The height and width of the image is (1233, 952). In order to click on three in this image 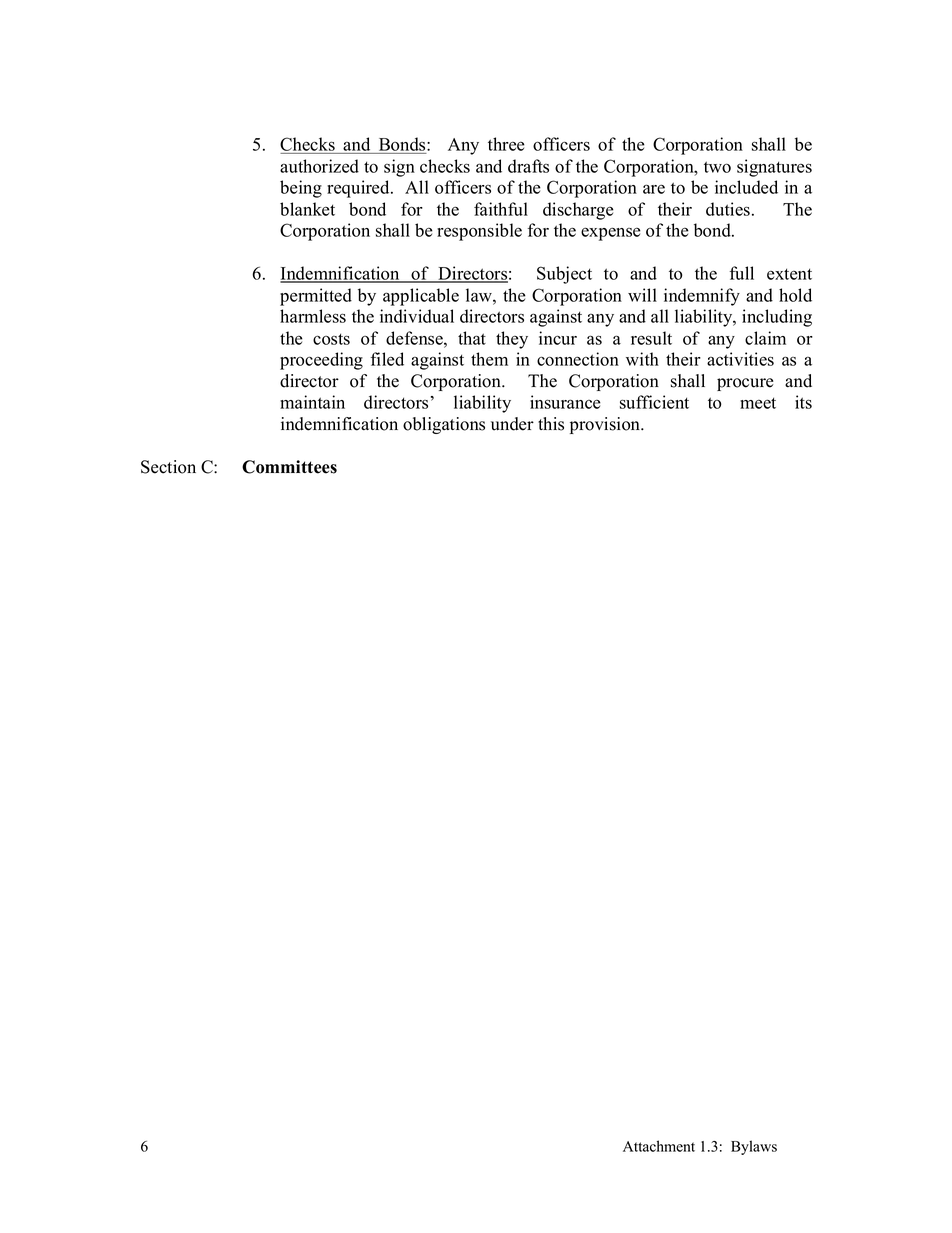, I will do `click(506, 144)`.
